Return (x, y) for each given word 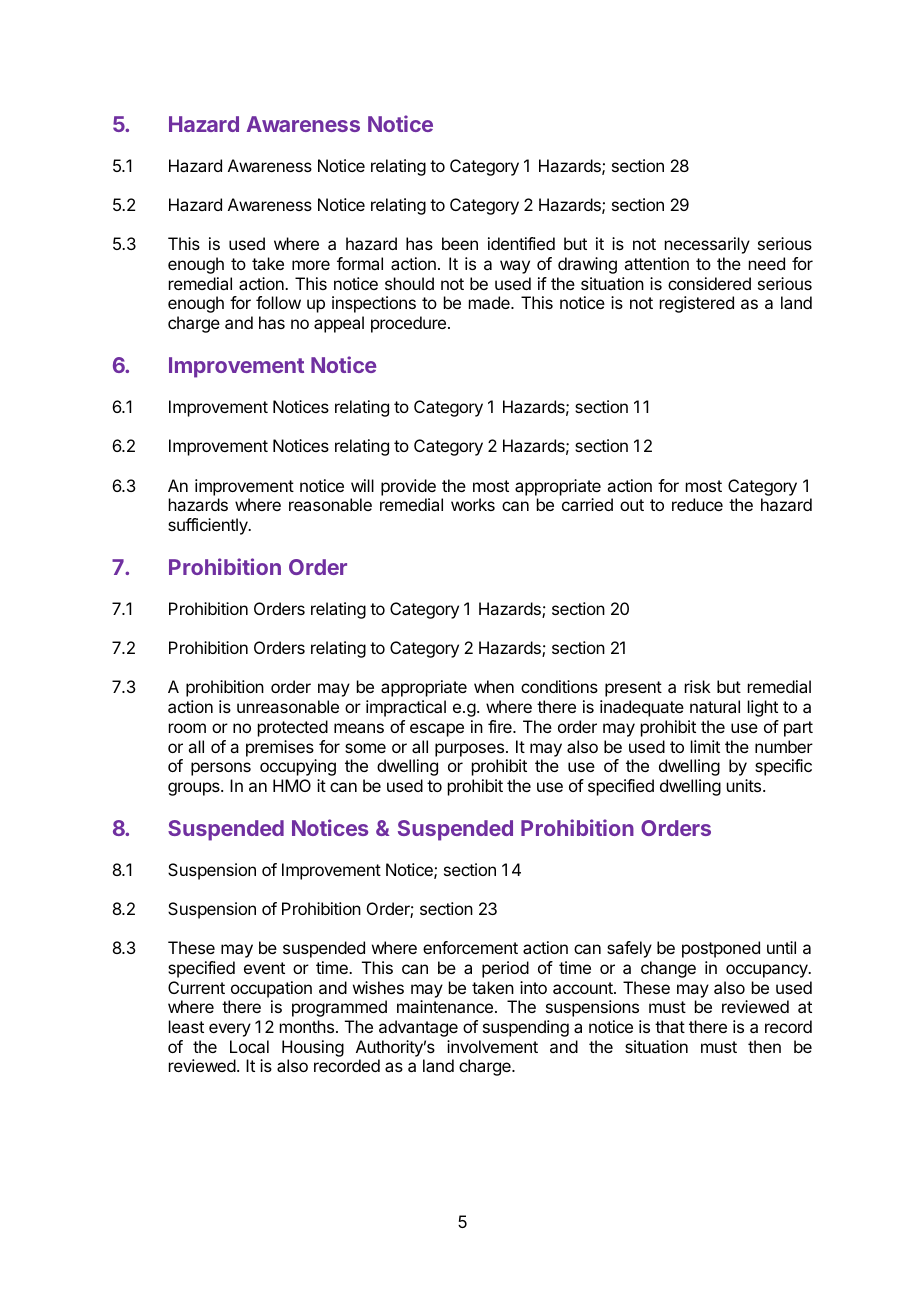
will (362, 485)
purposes (469, 750)
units (745, 785)
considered (709, 283)
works (473, 504)
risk (698, 686)
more (311, 265)
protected (293, 728)
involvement (492, 1046)
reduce (697, 504)
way (515, 267)
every (230, 1030)
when (494, 686)
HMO (292, 785)
